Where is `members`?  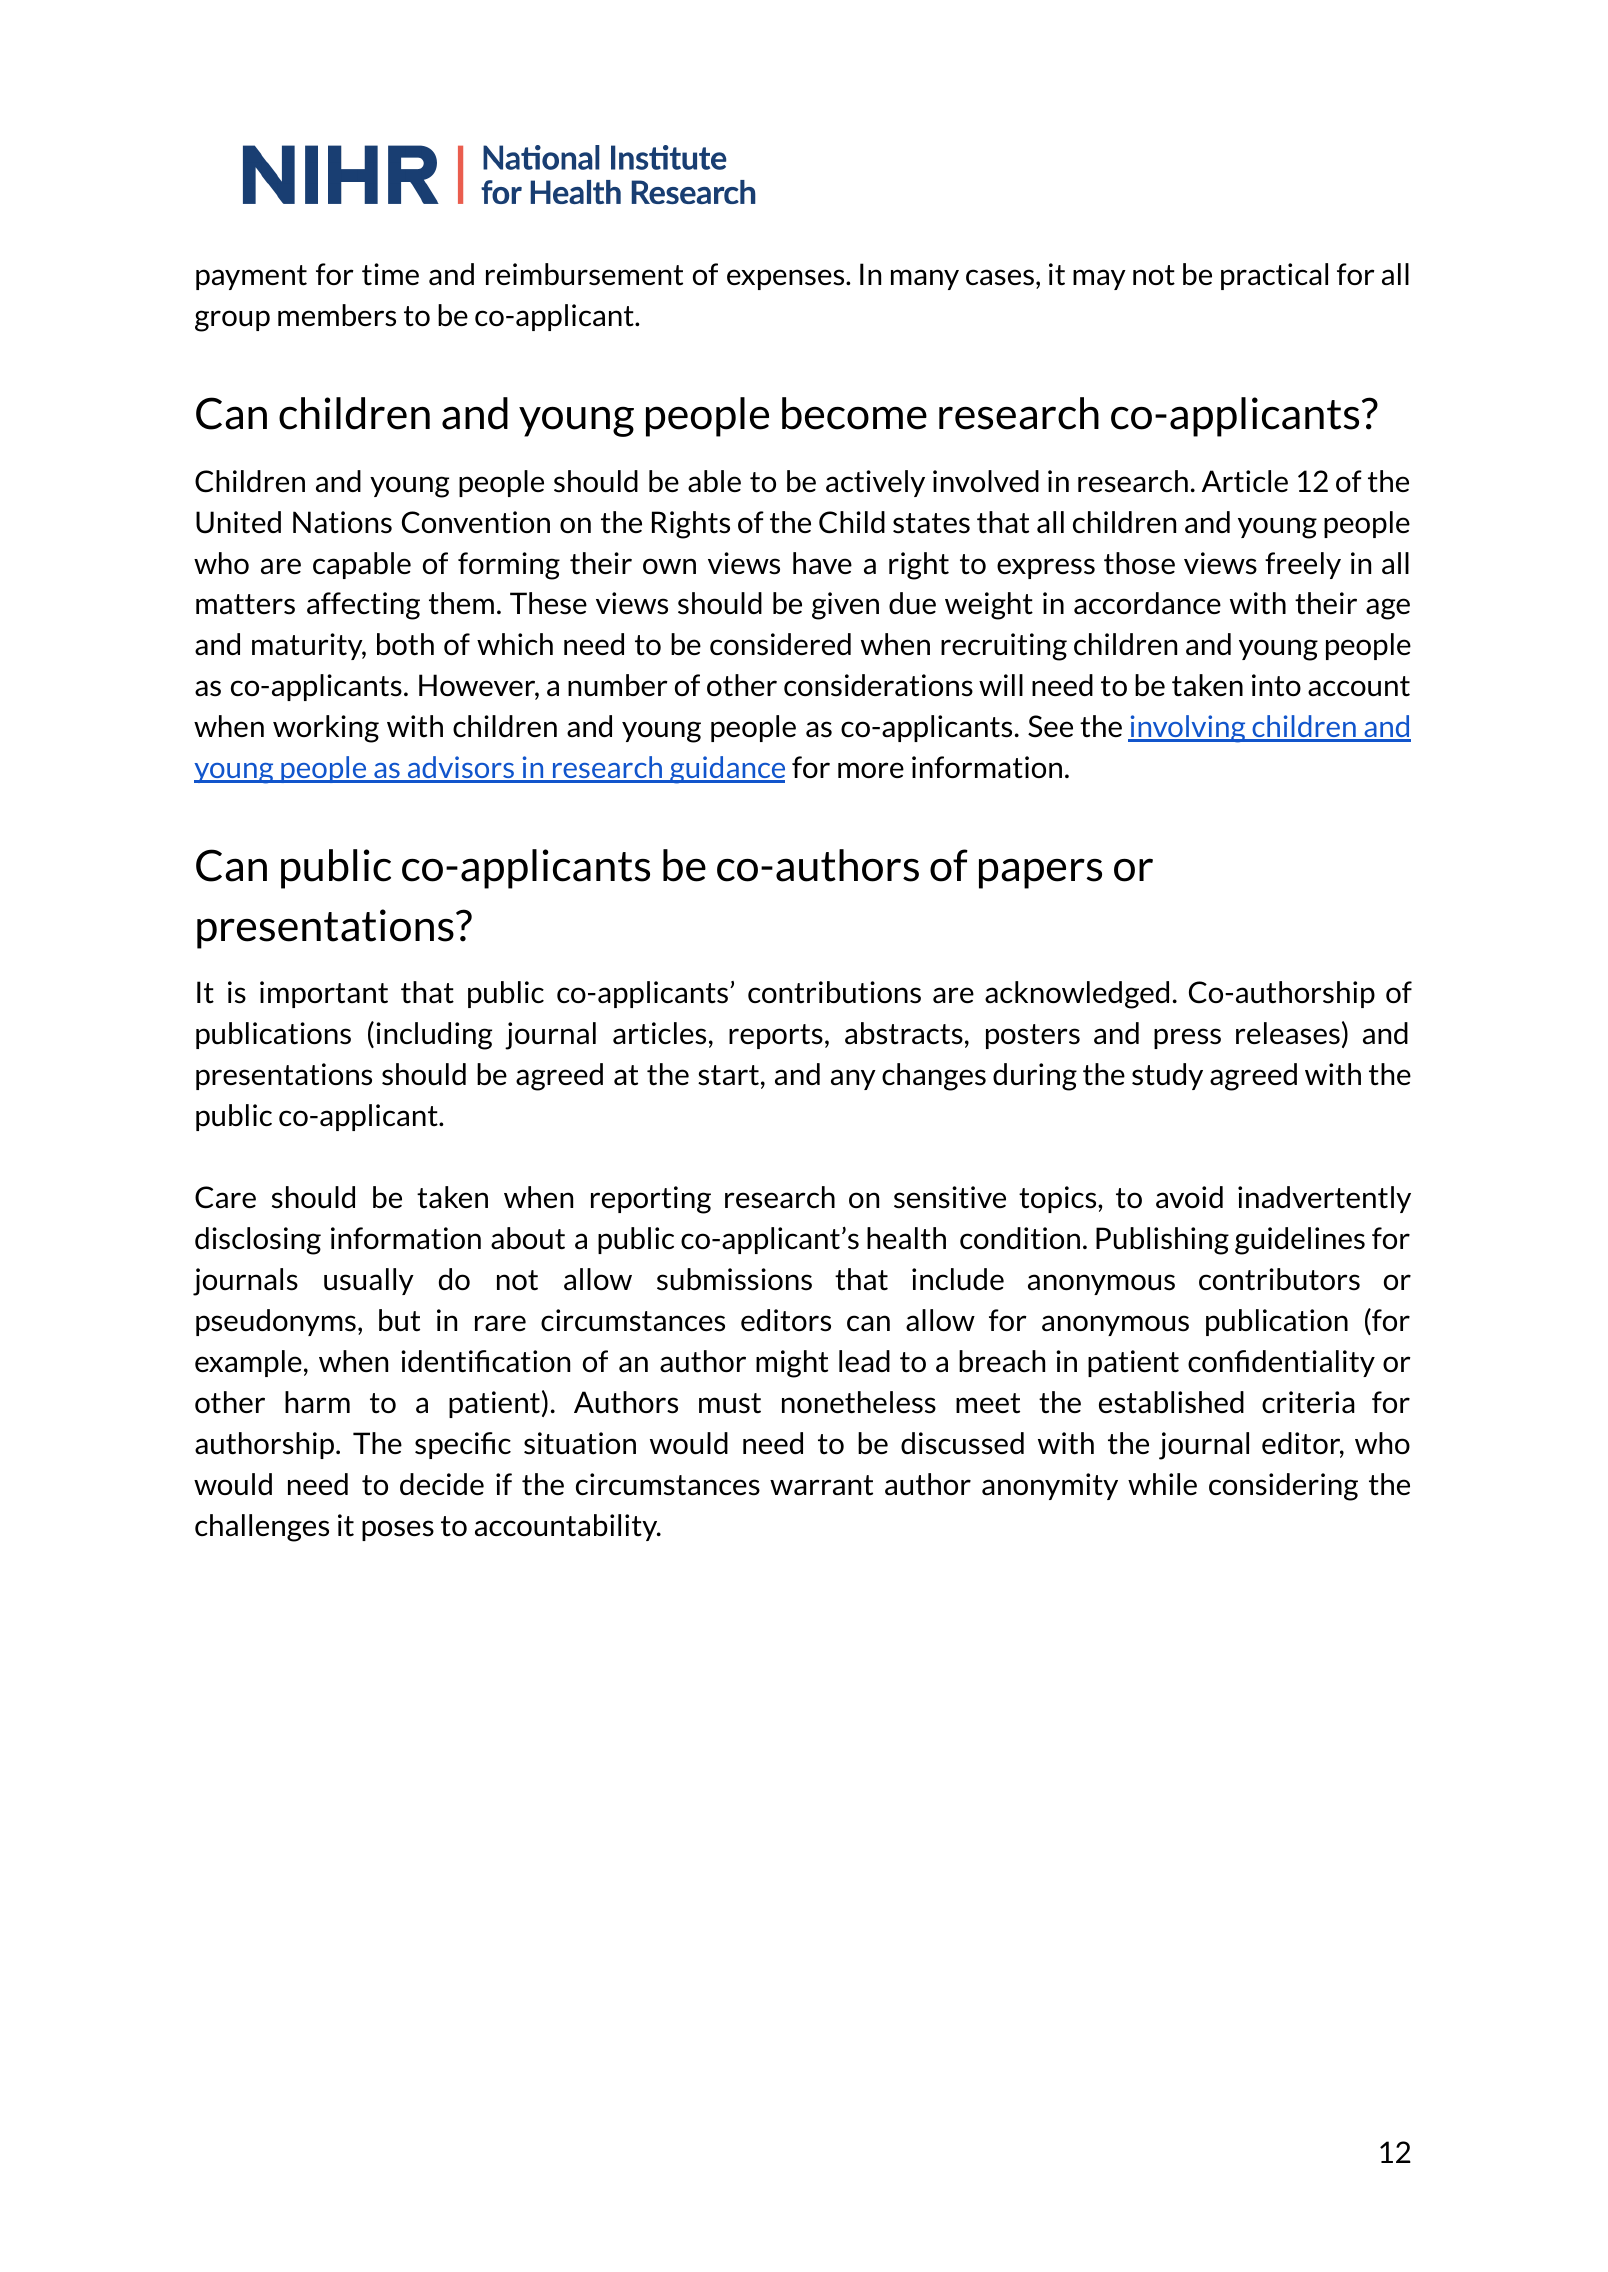
members is located at coordinates (337, 315).
